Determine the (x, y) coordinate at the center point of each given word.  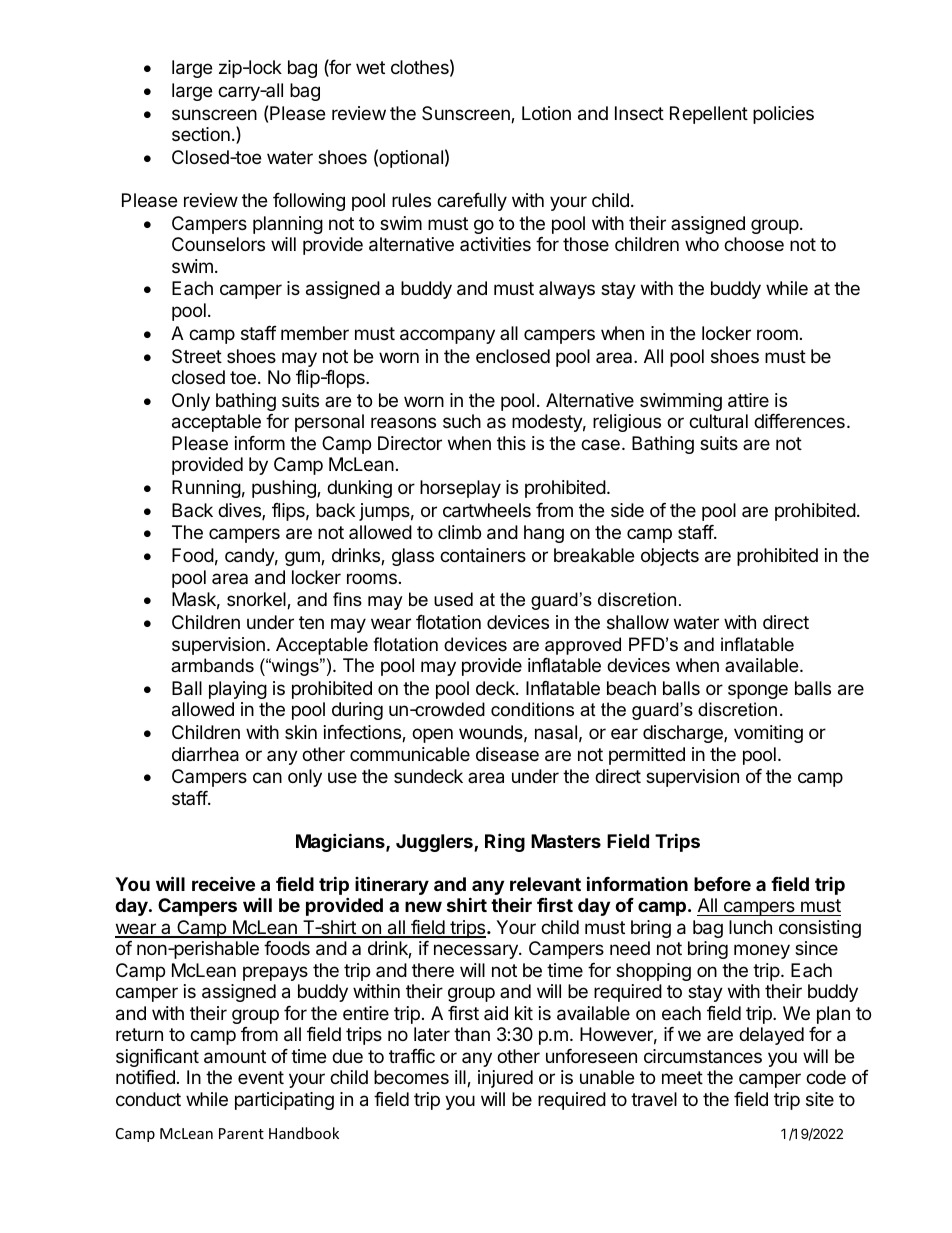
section (201, 134)
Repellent (709, 115)
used (453, 599)
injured (505, 1079)
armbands (212, 665)
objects (670, 557)
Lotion (546, 113)
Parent (241, 1133)
